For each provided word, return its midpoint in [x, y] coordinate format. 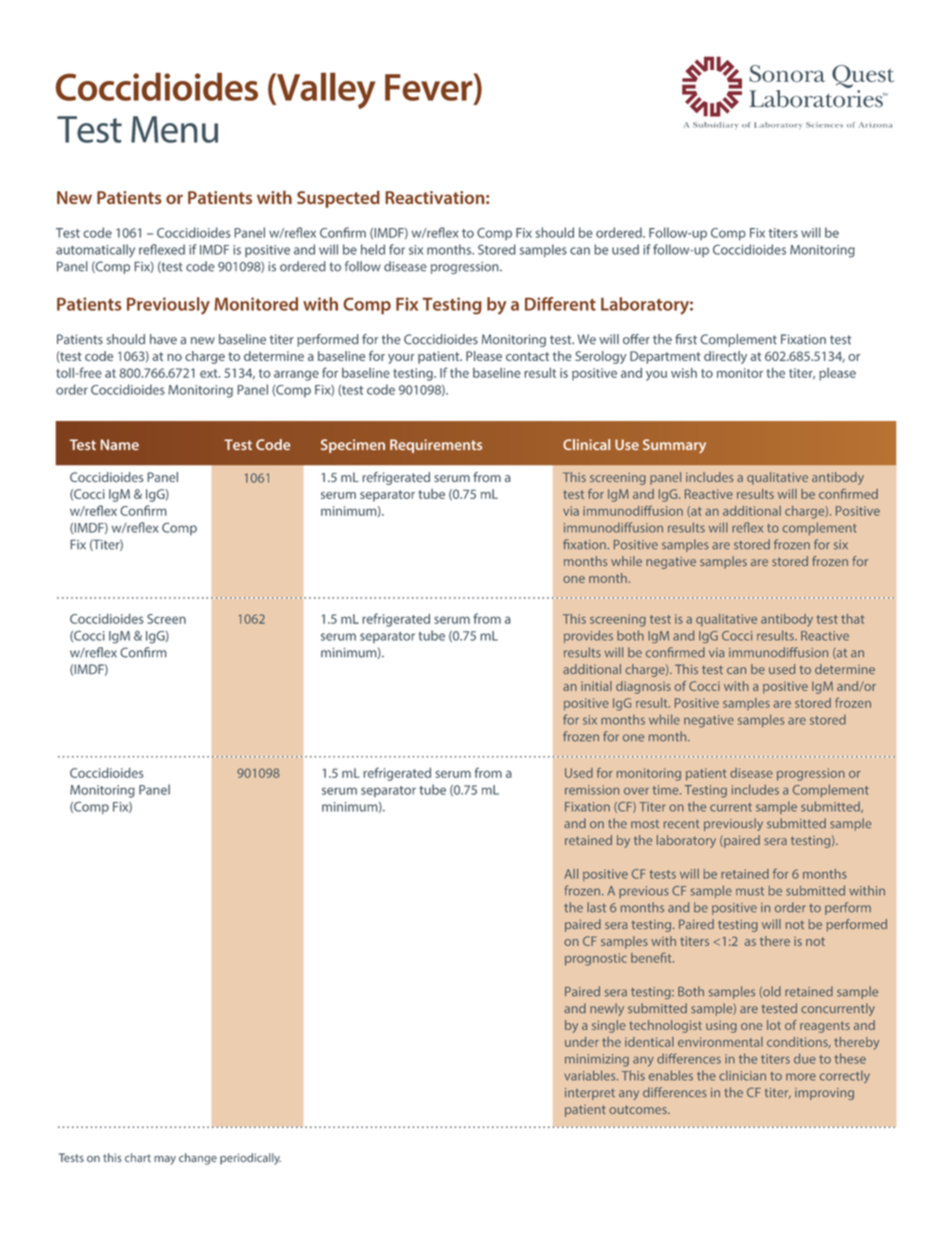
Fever [430, 88]
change [198, 1159]
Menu [174, 129]
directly [725, 357]
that [852, 619]
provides [588, 636]
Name [120, 444]
